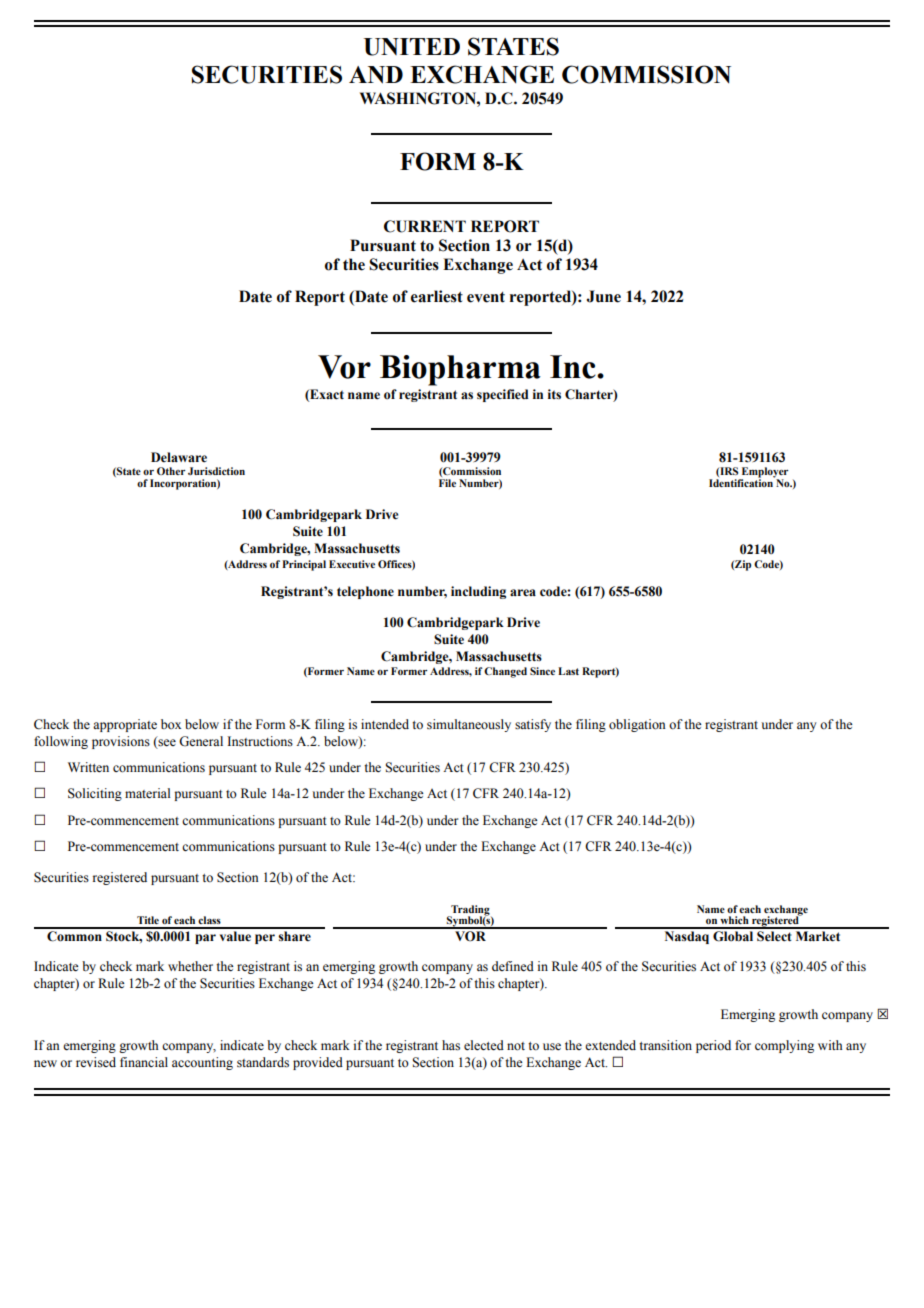 This screenshot has width=924, height=1308. I want to click on period, so click(713, 1046).
